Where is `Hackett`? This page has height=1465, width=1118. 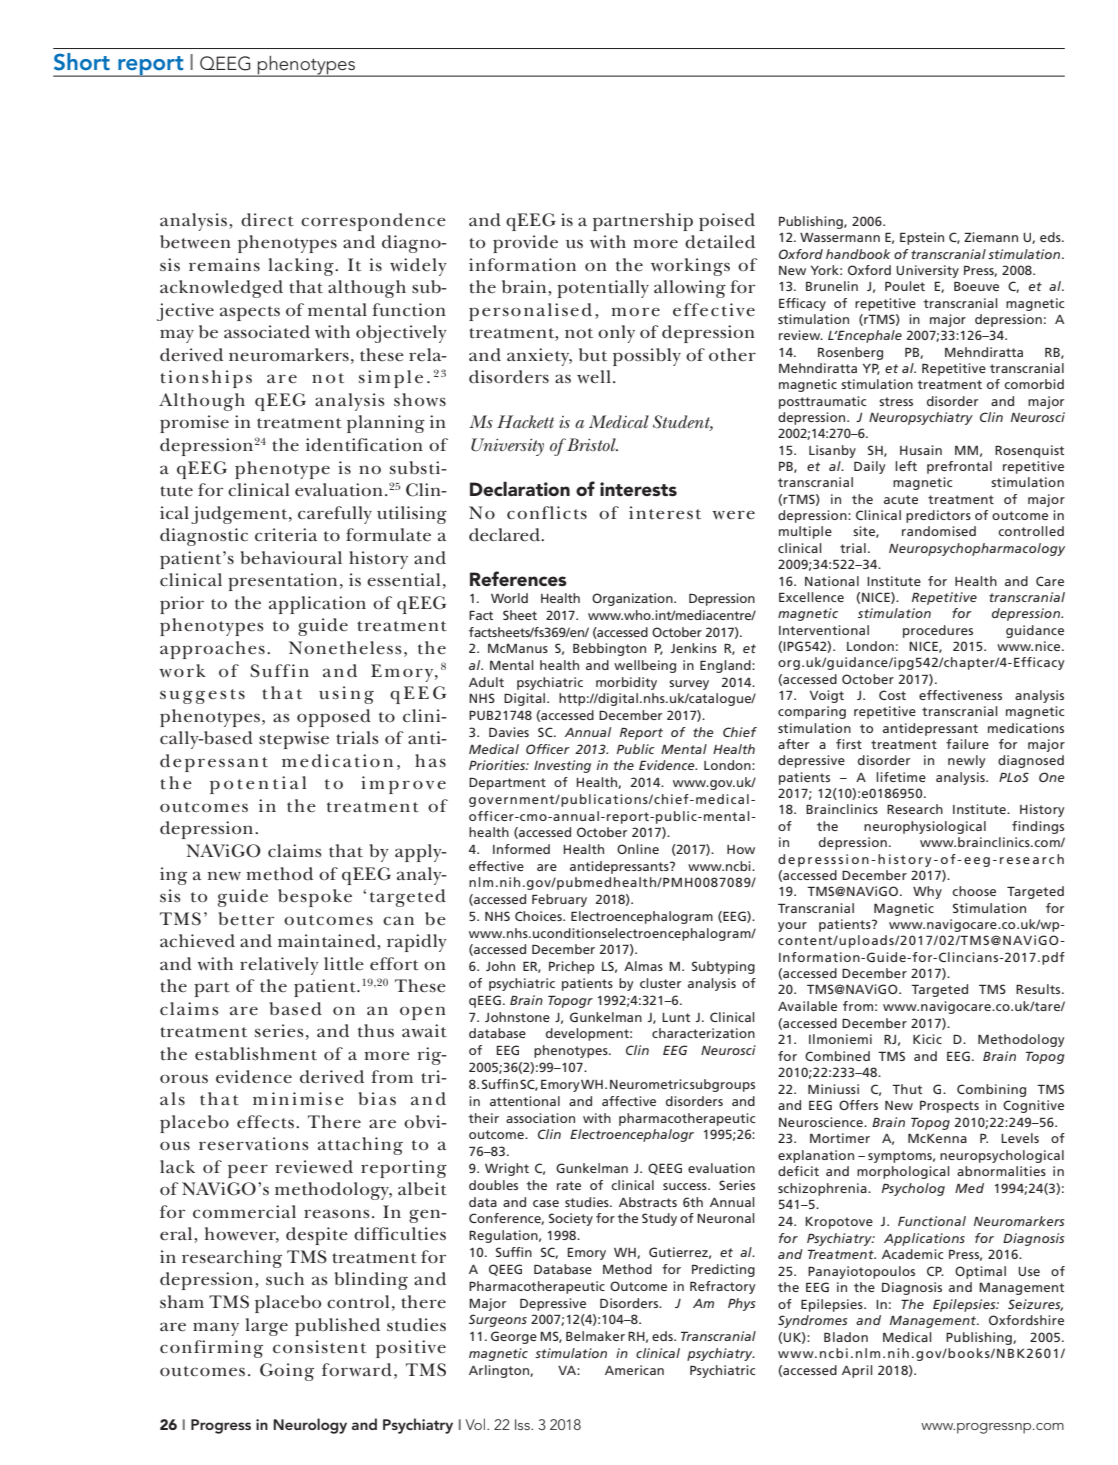 Hackett is located at coordinates (525, 421).
